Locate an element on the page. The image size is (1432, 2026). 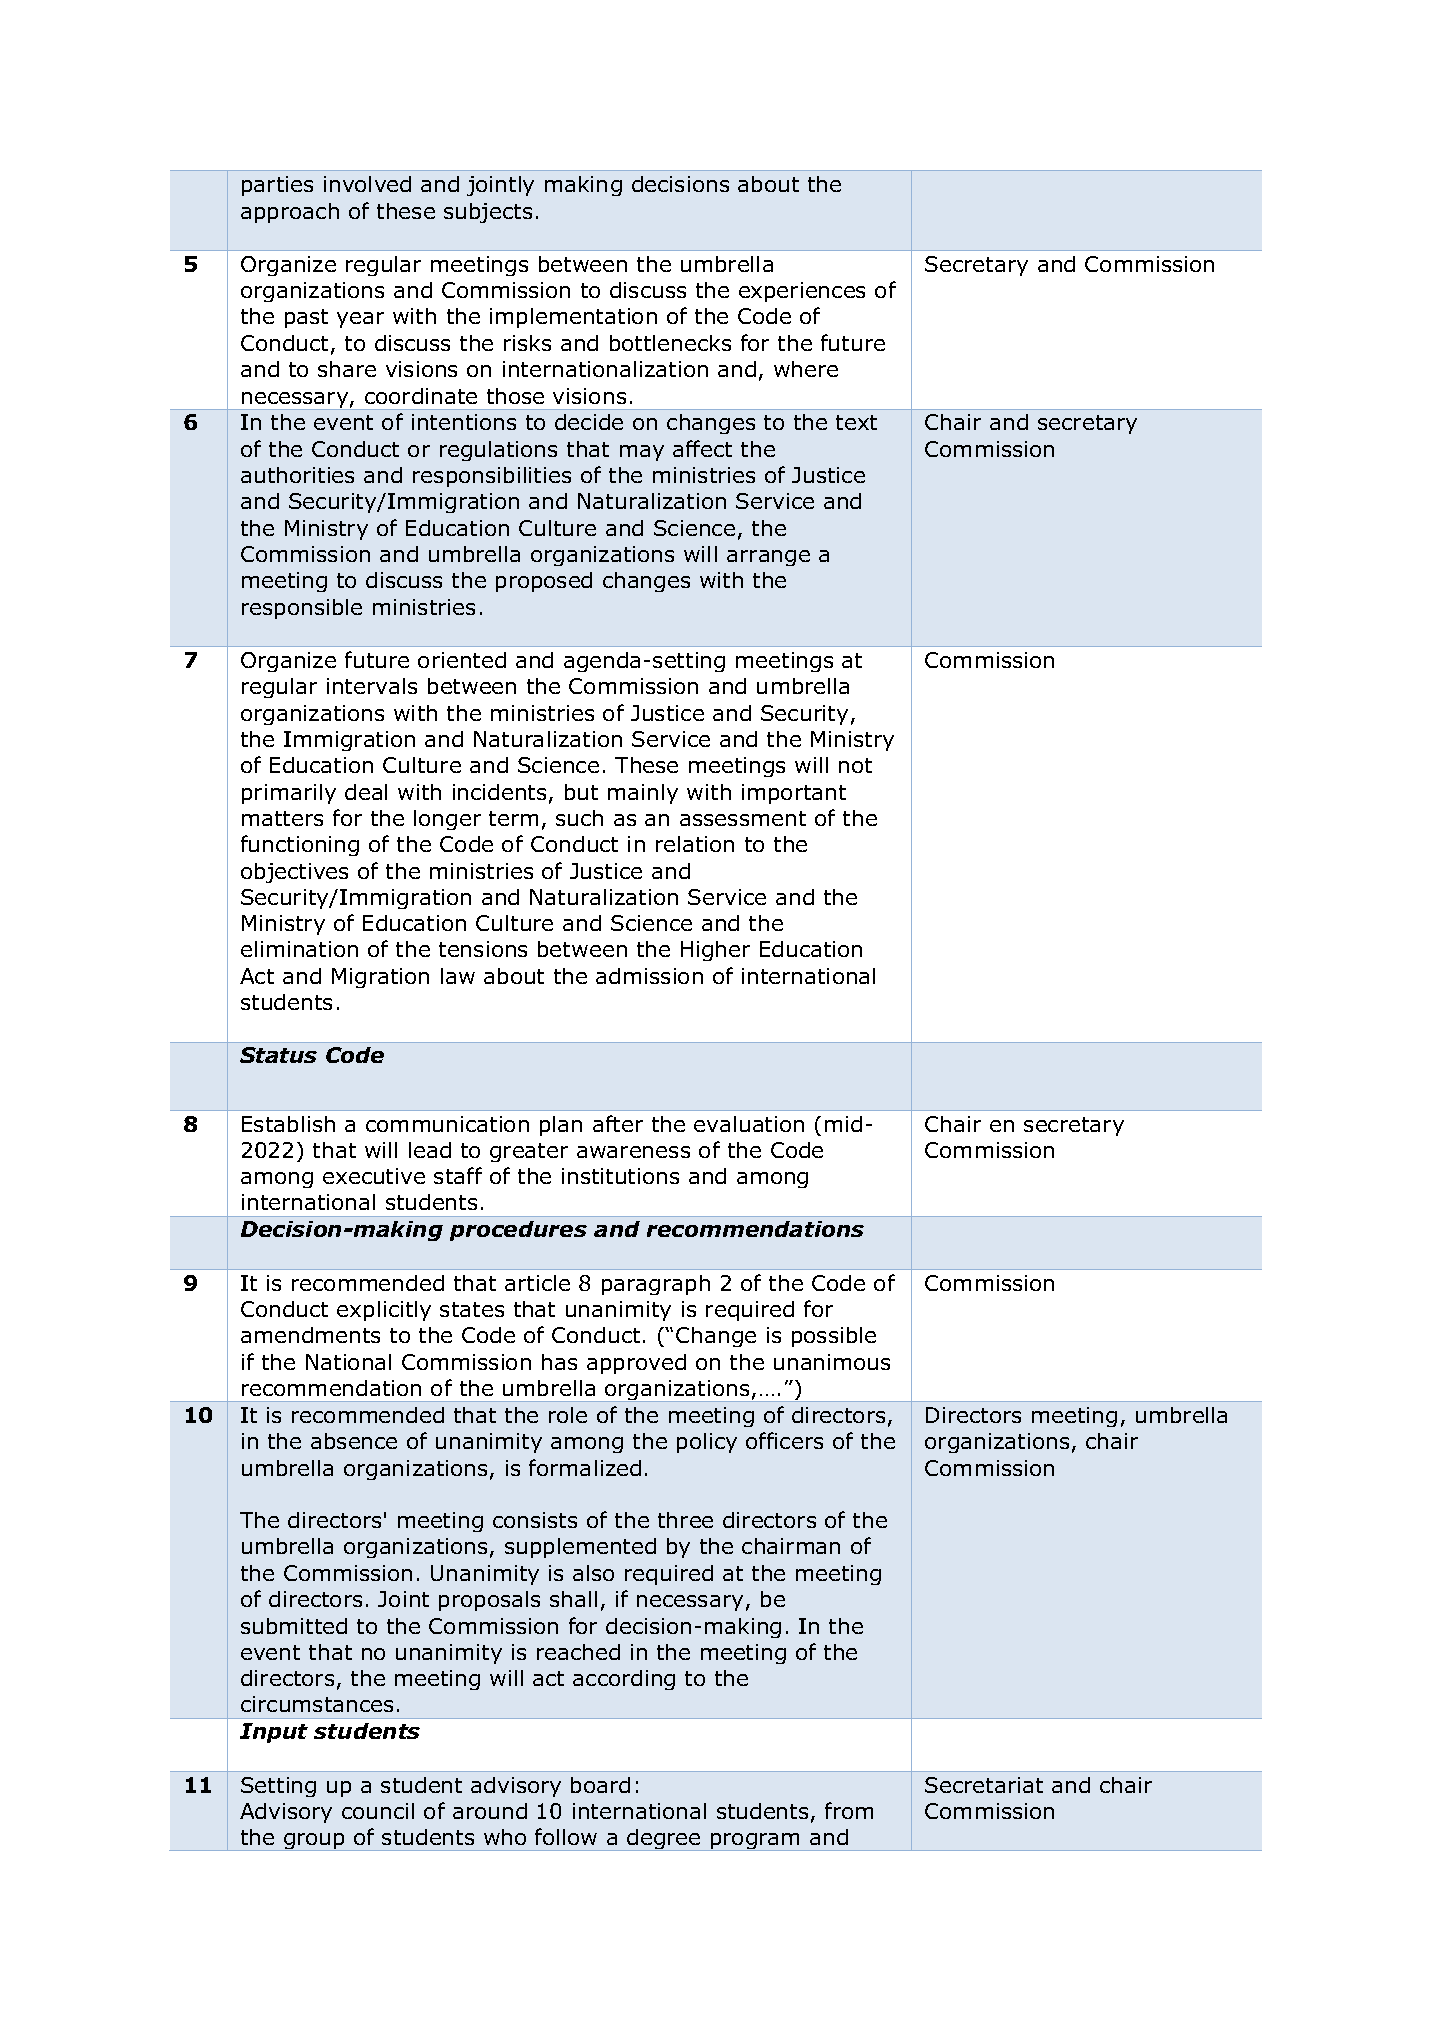
involved is located at coordinates (367, 184).
